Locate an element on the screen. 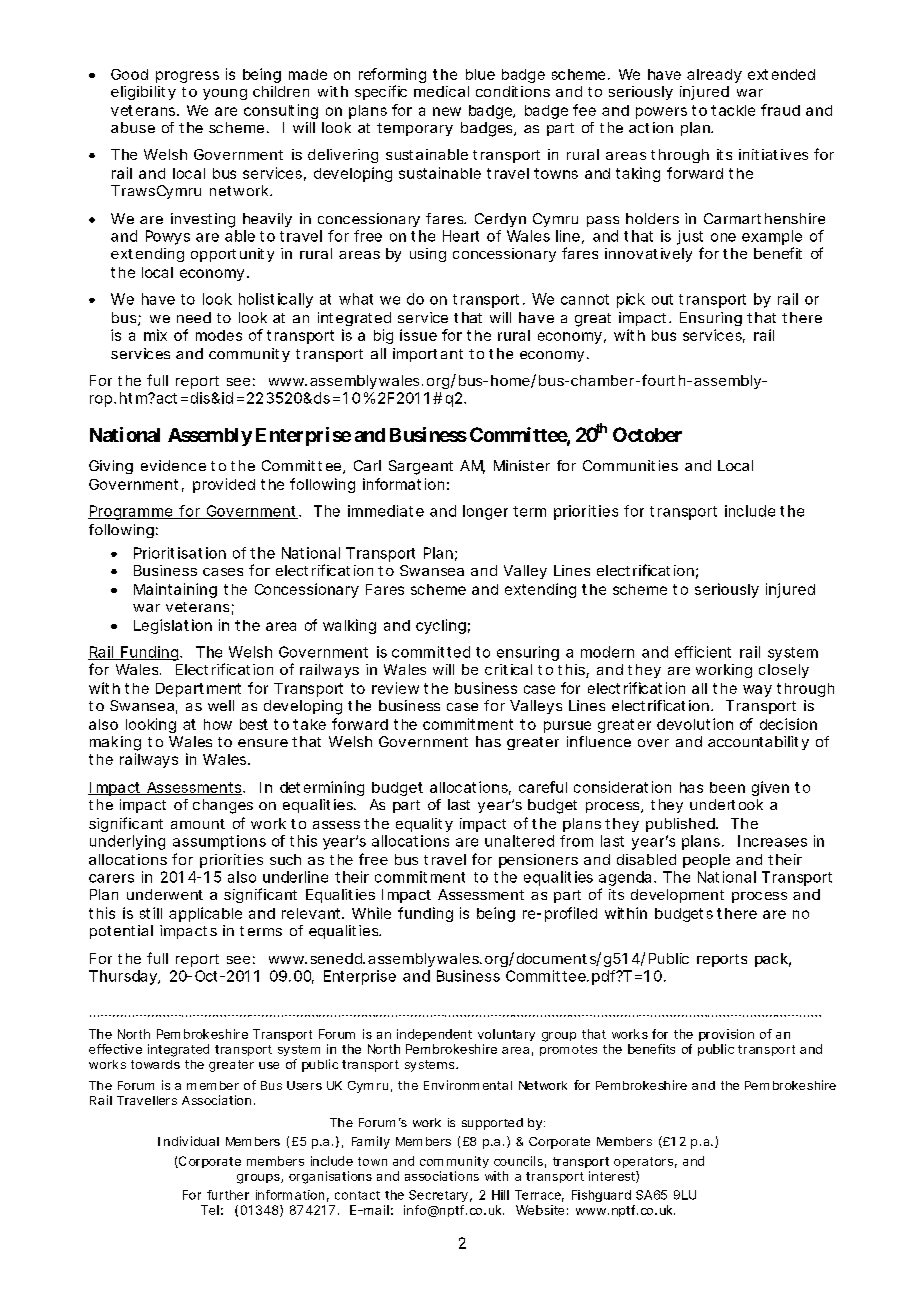  amount is located at coordinates (198, 824).
